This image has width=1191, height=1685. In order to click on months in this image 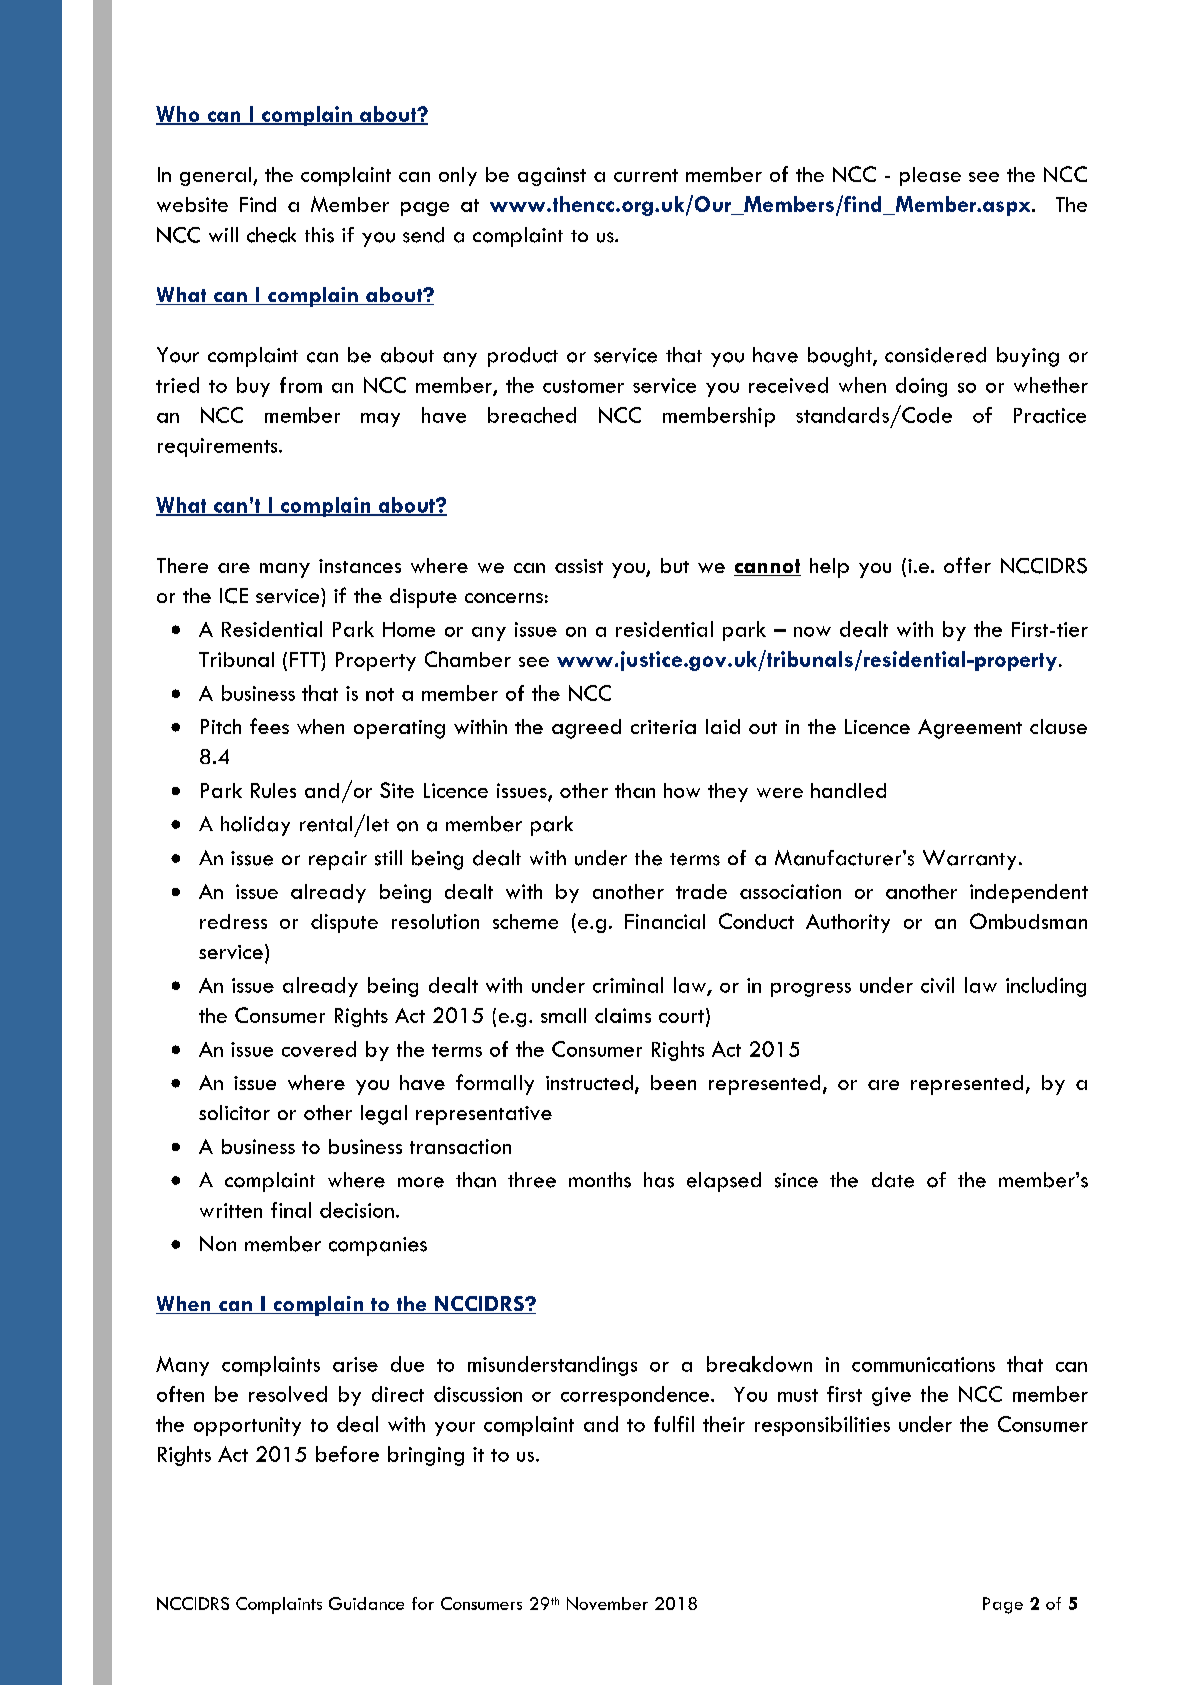, I will do `click(600, 1180)`.
